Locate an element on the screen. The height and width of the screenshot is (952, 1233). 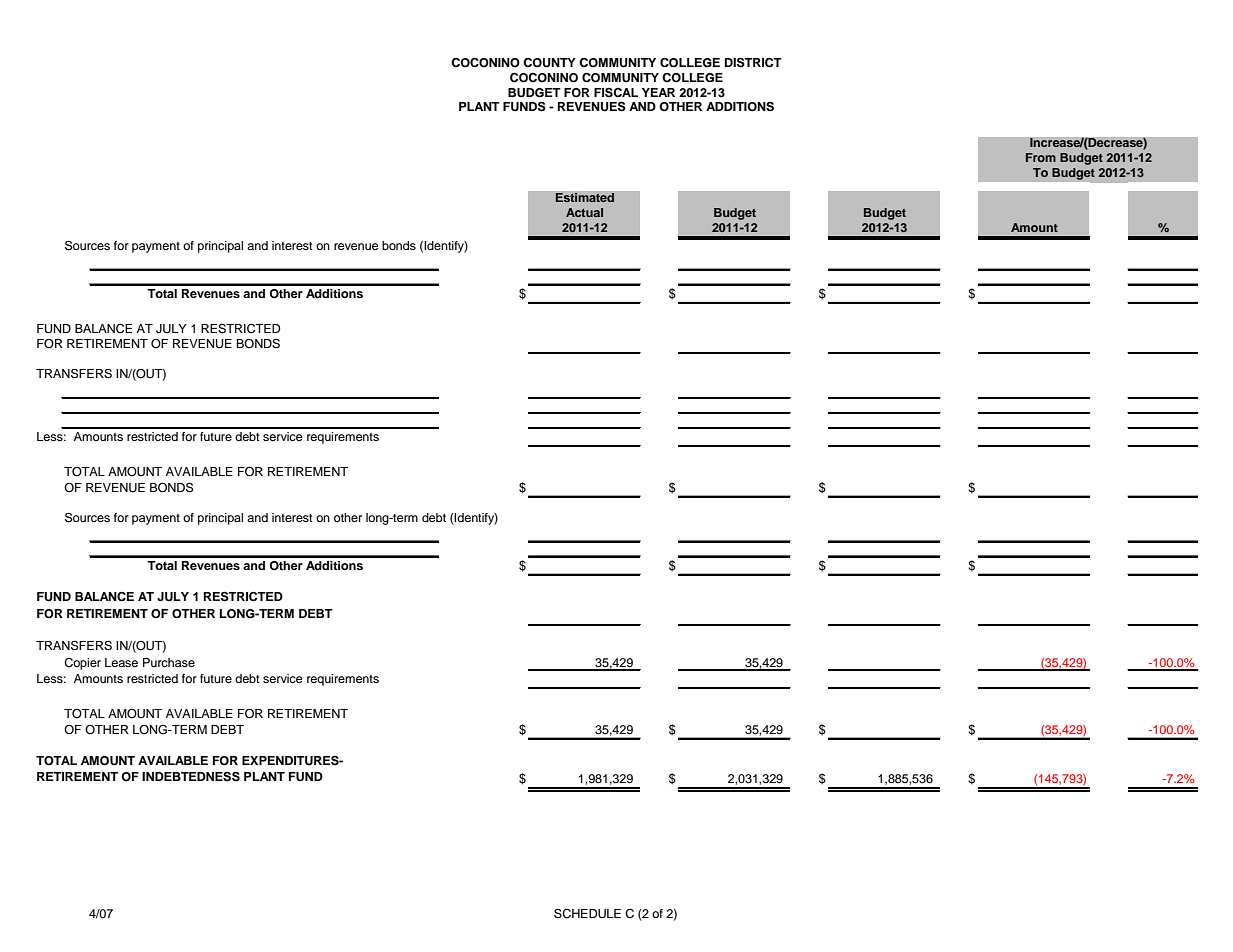
Purchase is located at coordinates (169, 662).
